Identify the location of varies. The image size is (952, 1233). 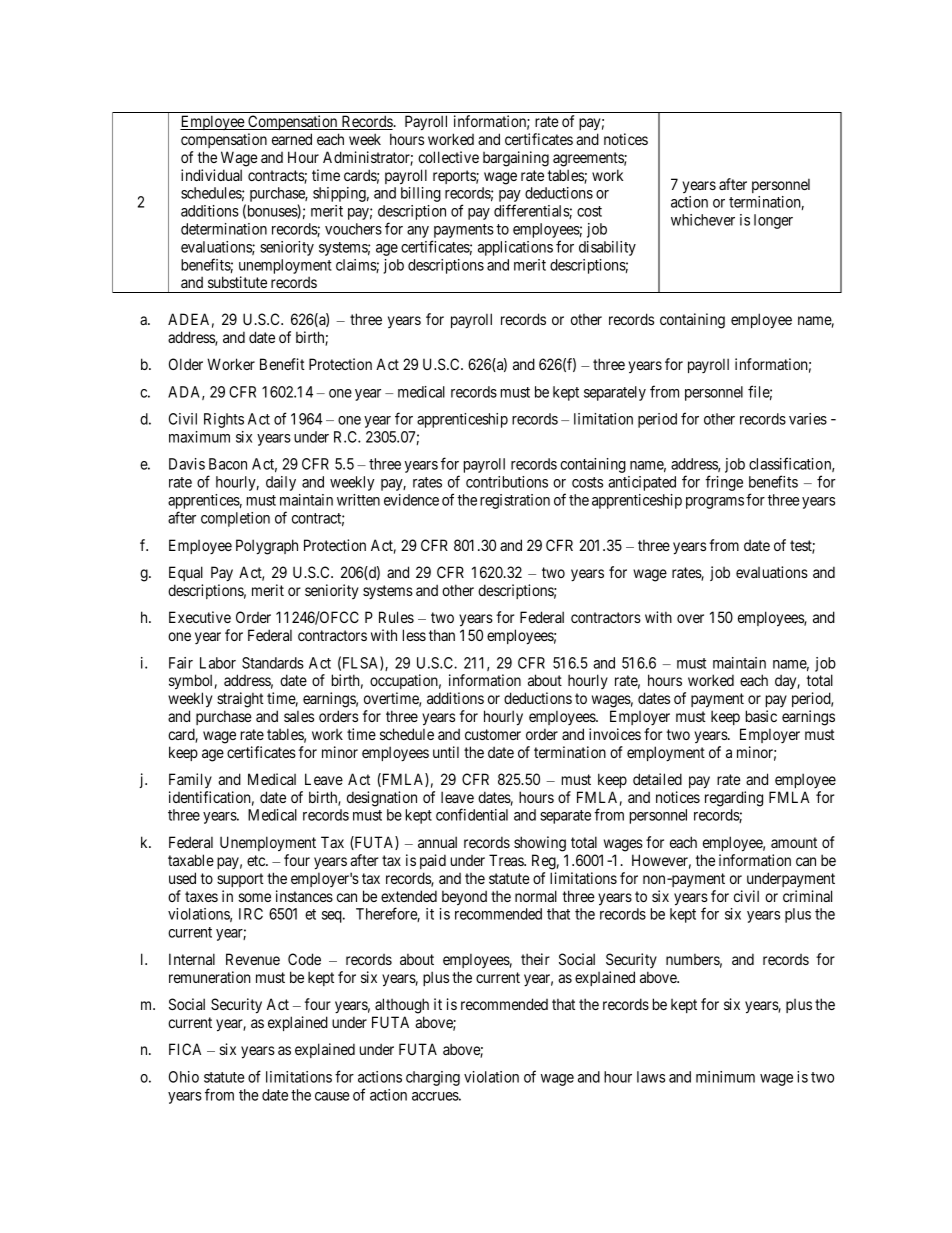
(808, 419).
